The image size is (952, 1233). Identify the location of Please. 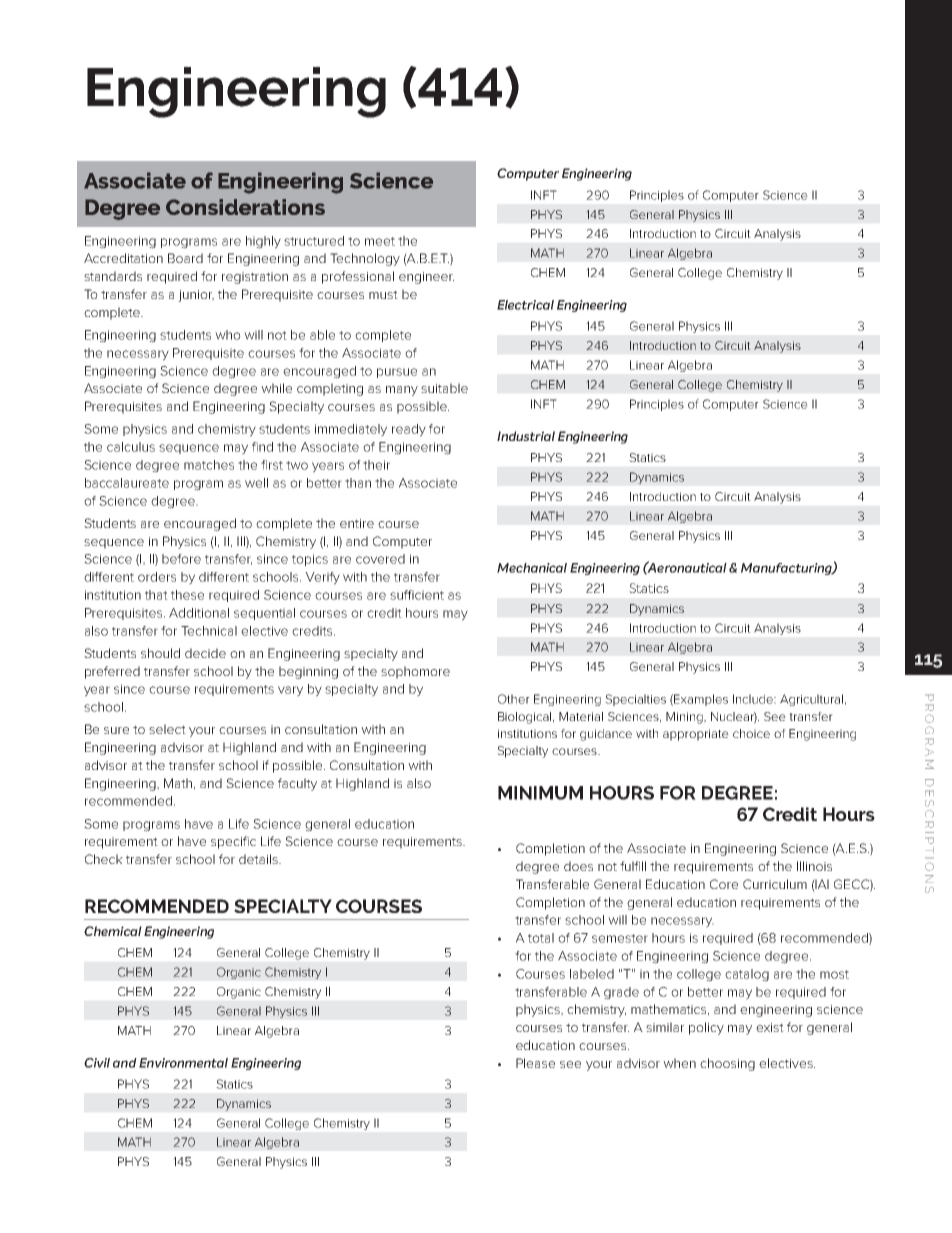
(535, 1063).
